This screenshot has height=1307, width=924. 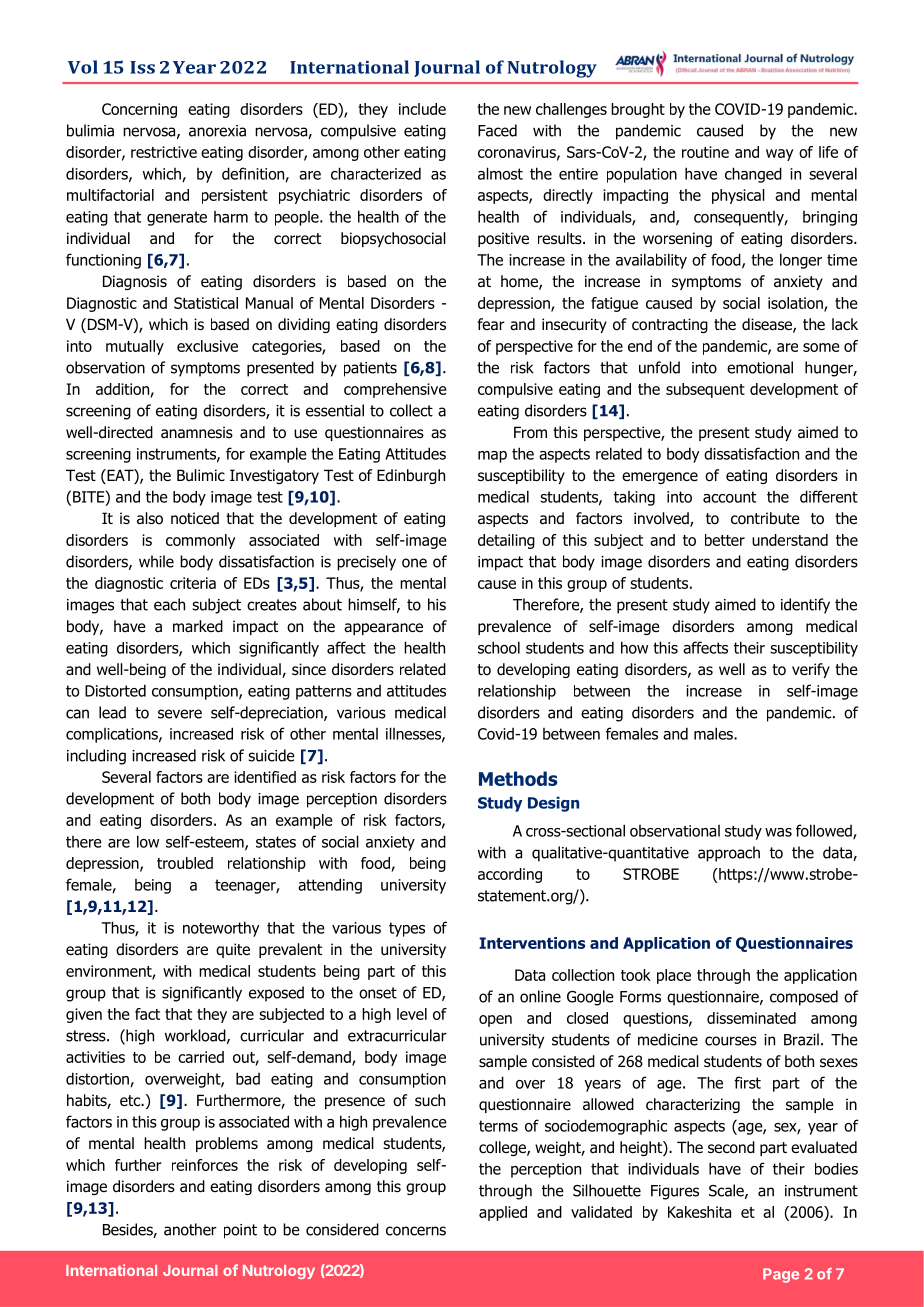 What do you see at coordinates (197, 432) in the screenshot?
I see `anamnesis` at bounding box center [197, 432].
